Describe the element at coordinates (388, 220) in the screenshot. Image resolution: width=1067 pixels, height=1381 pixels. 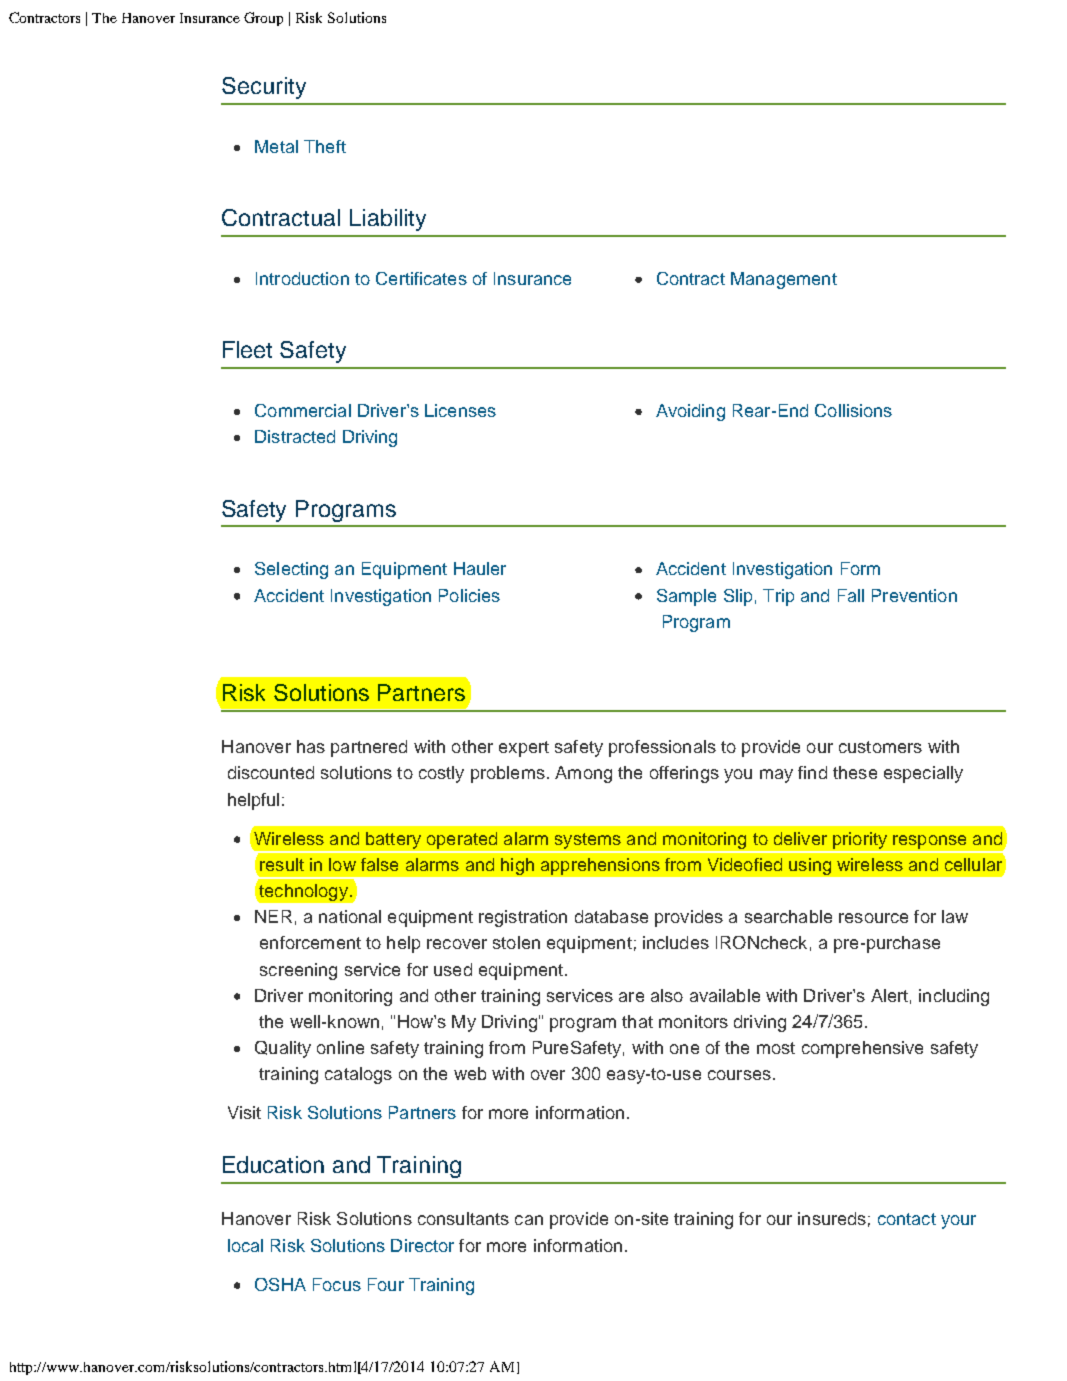
I see `Liability` at that location.
